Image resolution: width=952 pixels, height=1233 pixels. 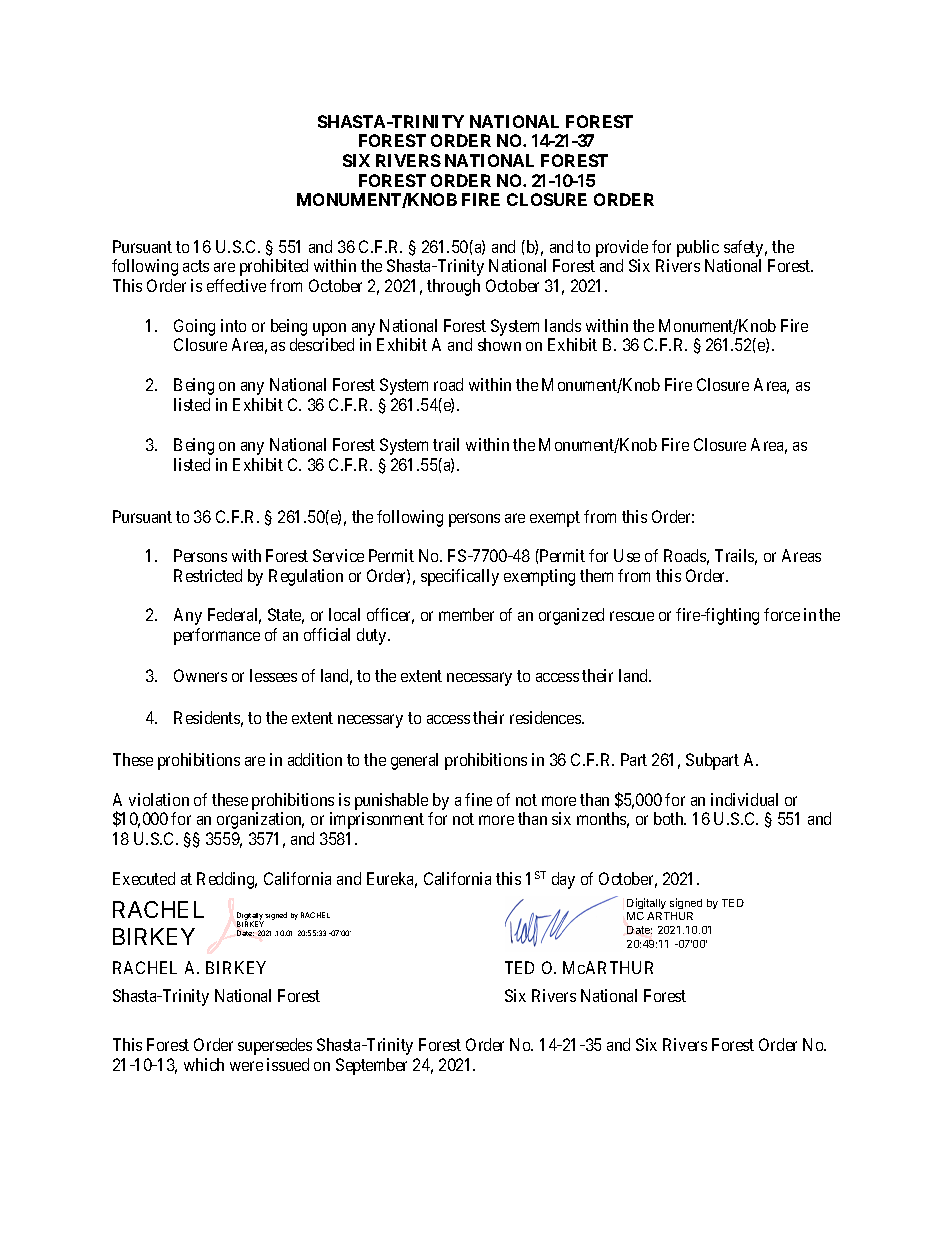 What do you see at coordinates (208, 575) in the page?
I see `Restricted` at bounding box center [208, 575].
